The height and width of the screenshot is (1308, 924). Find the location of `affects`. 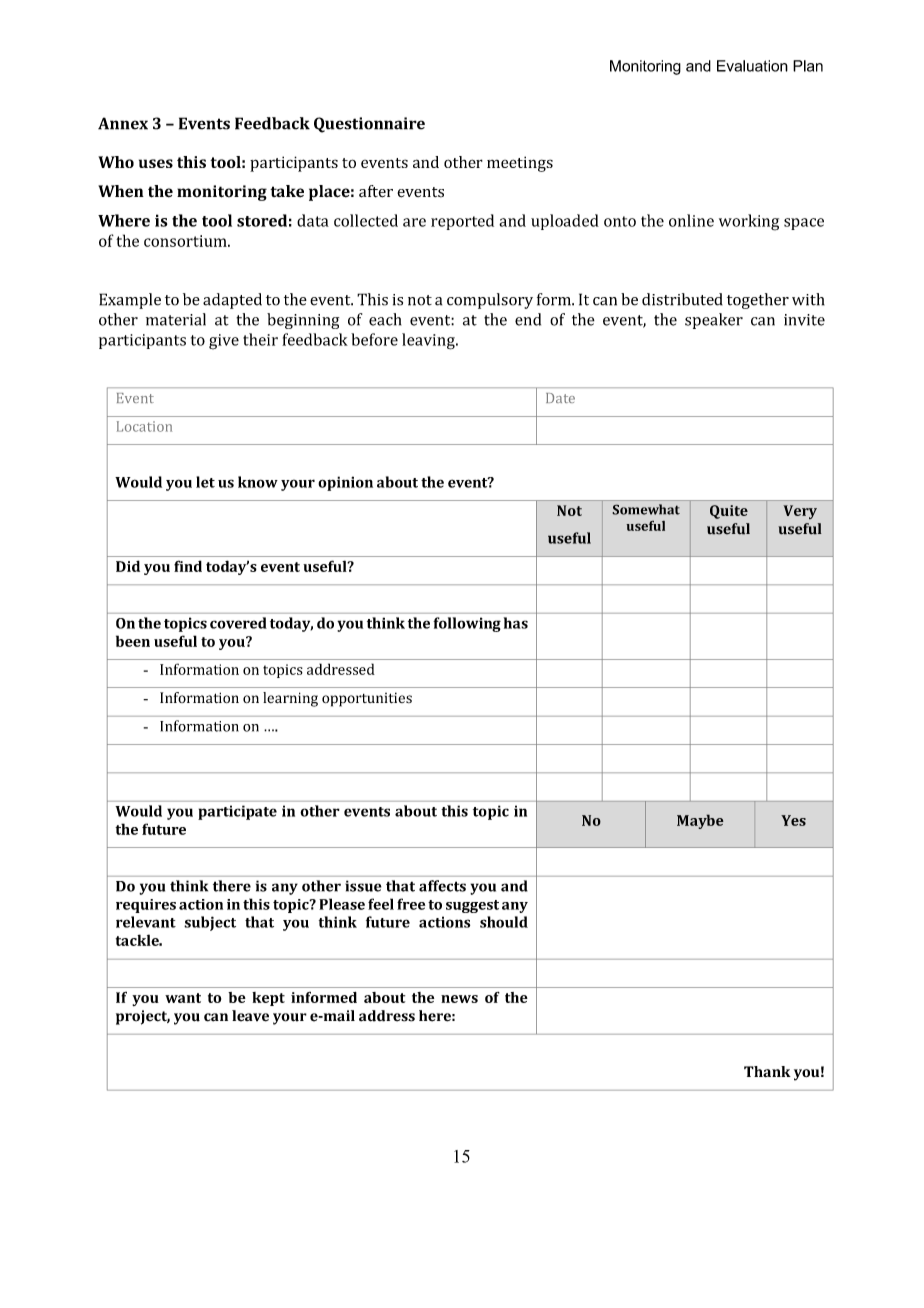

affects is located at coordinates (442, 886).
